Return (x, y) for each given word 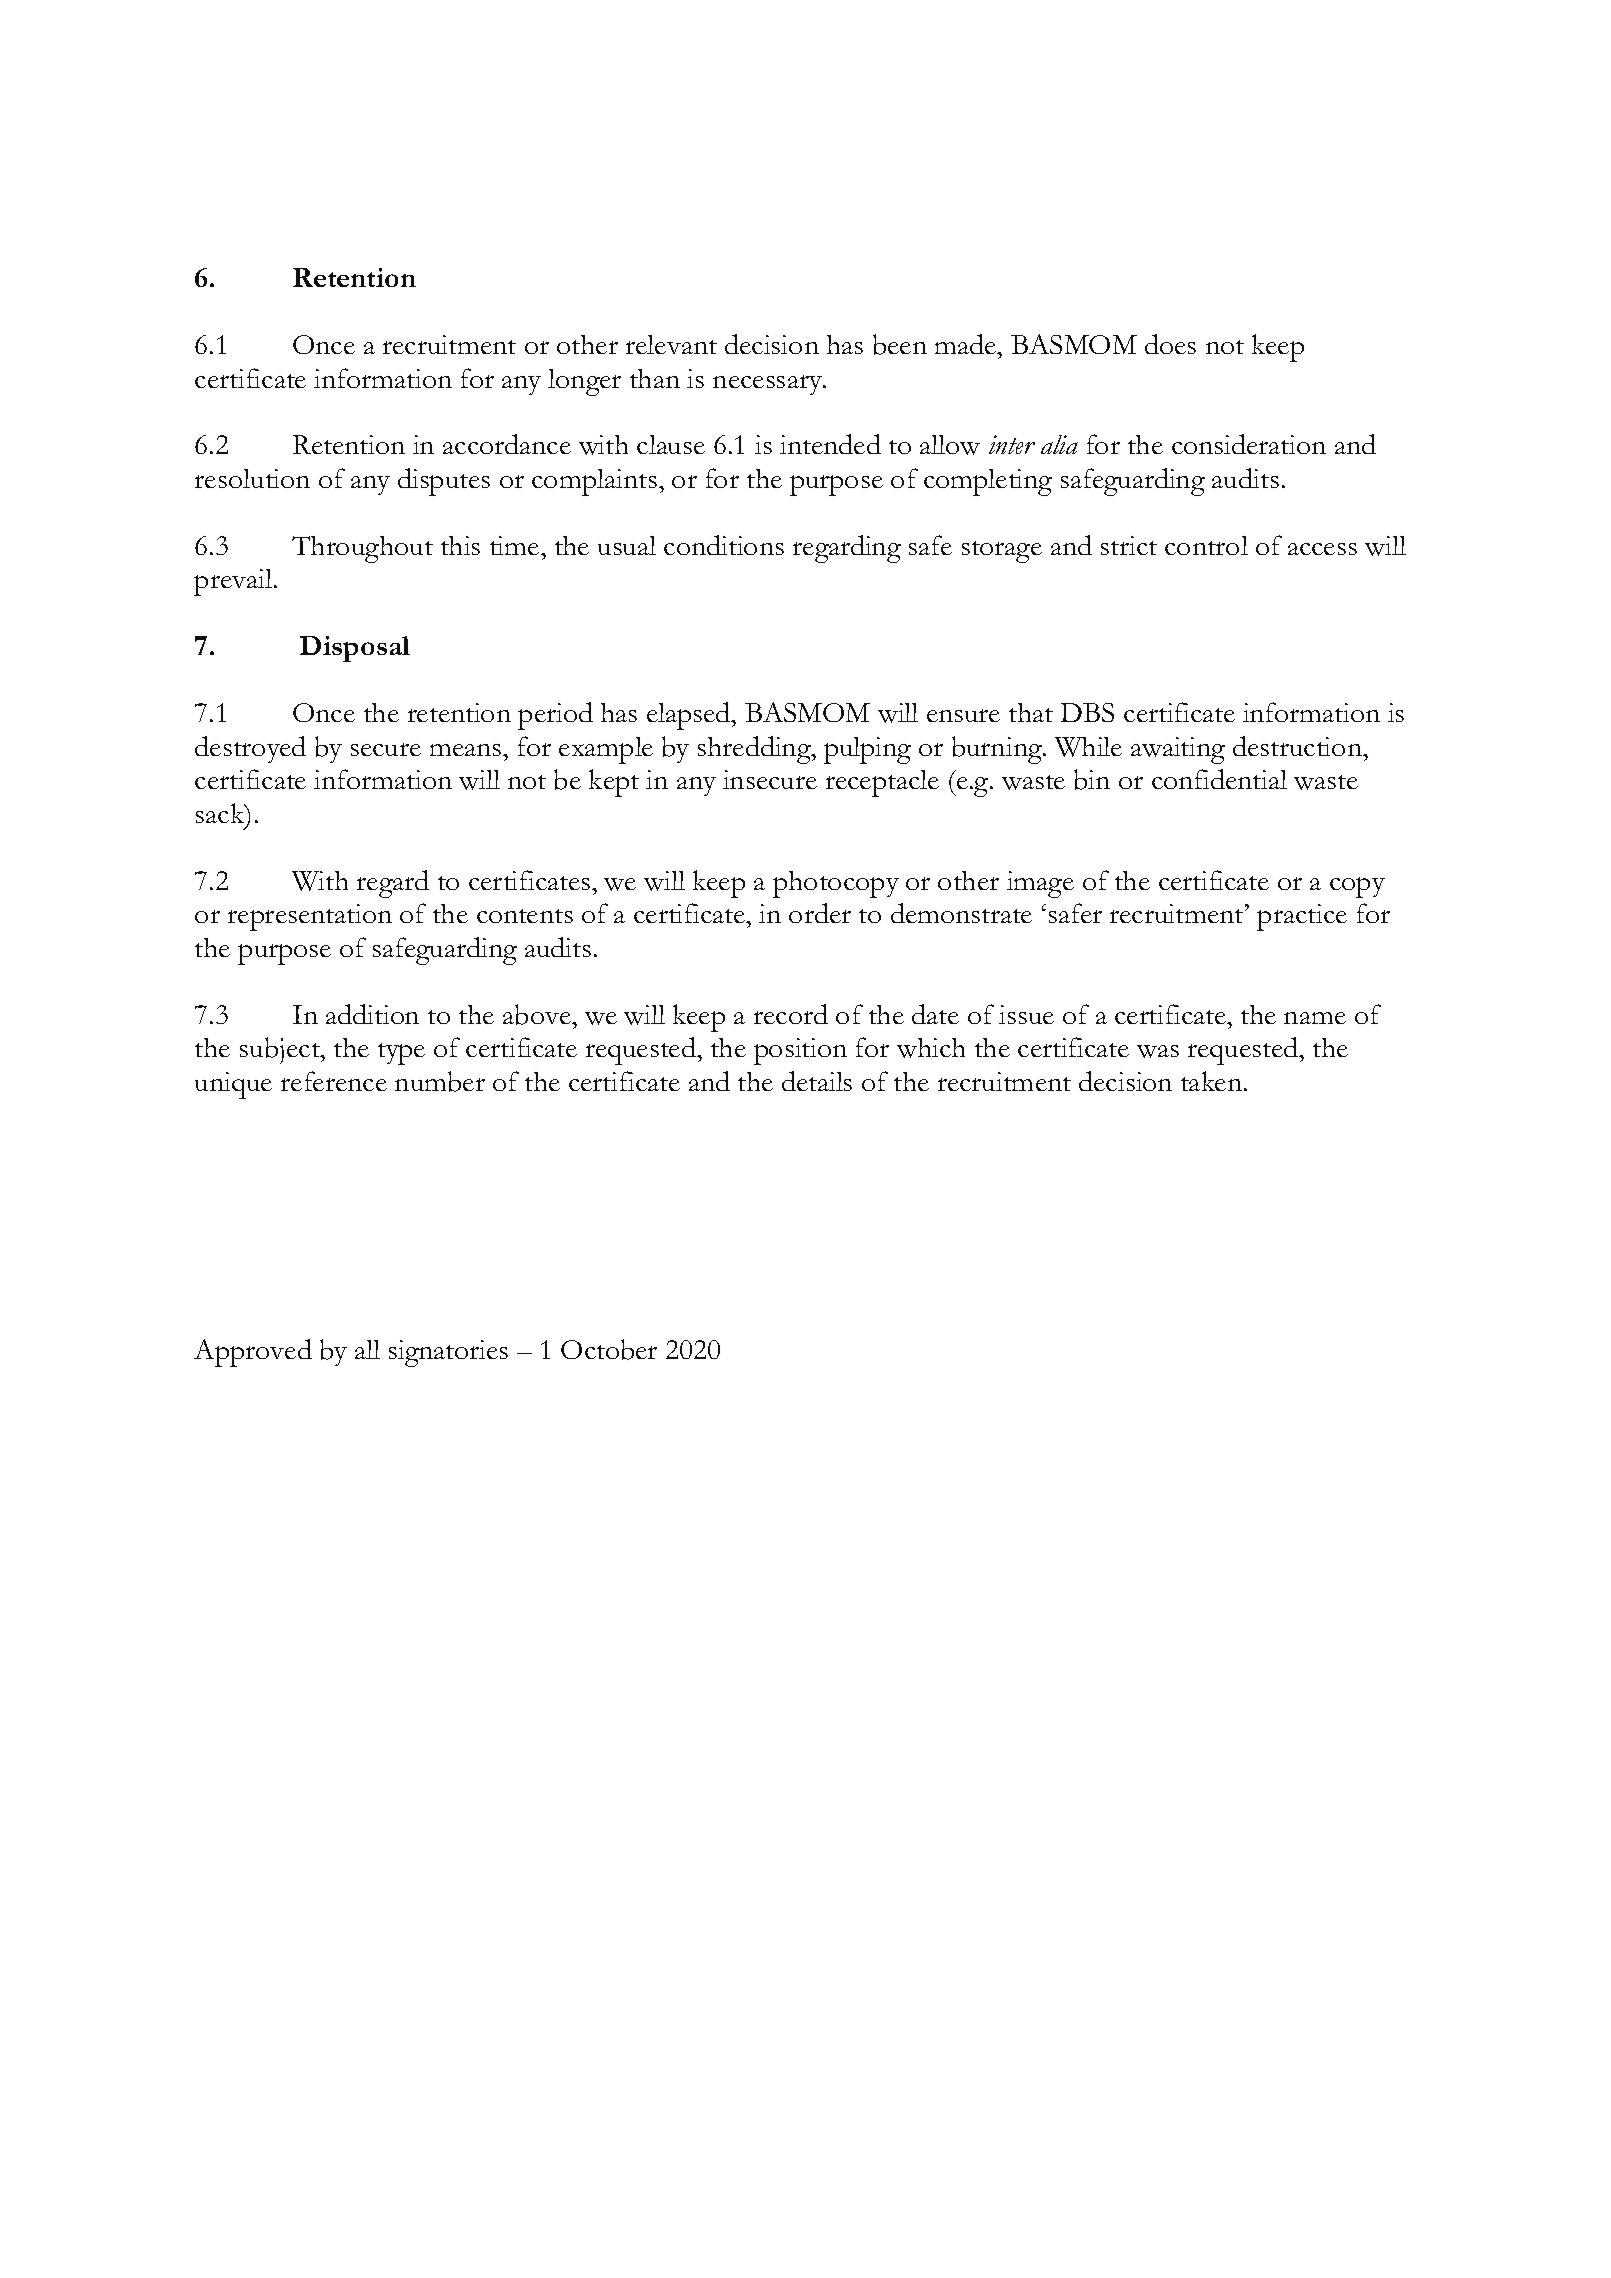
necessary (768, 385)
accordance (507, 444)
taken (1213, 1081)
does (1170, 344)
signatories (448, 1353)
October (609, 1349)
